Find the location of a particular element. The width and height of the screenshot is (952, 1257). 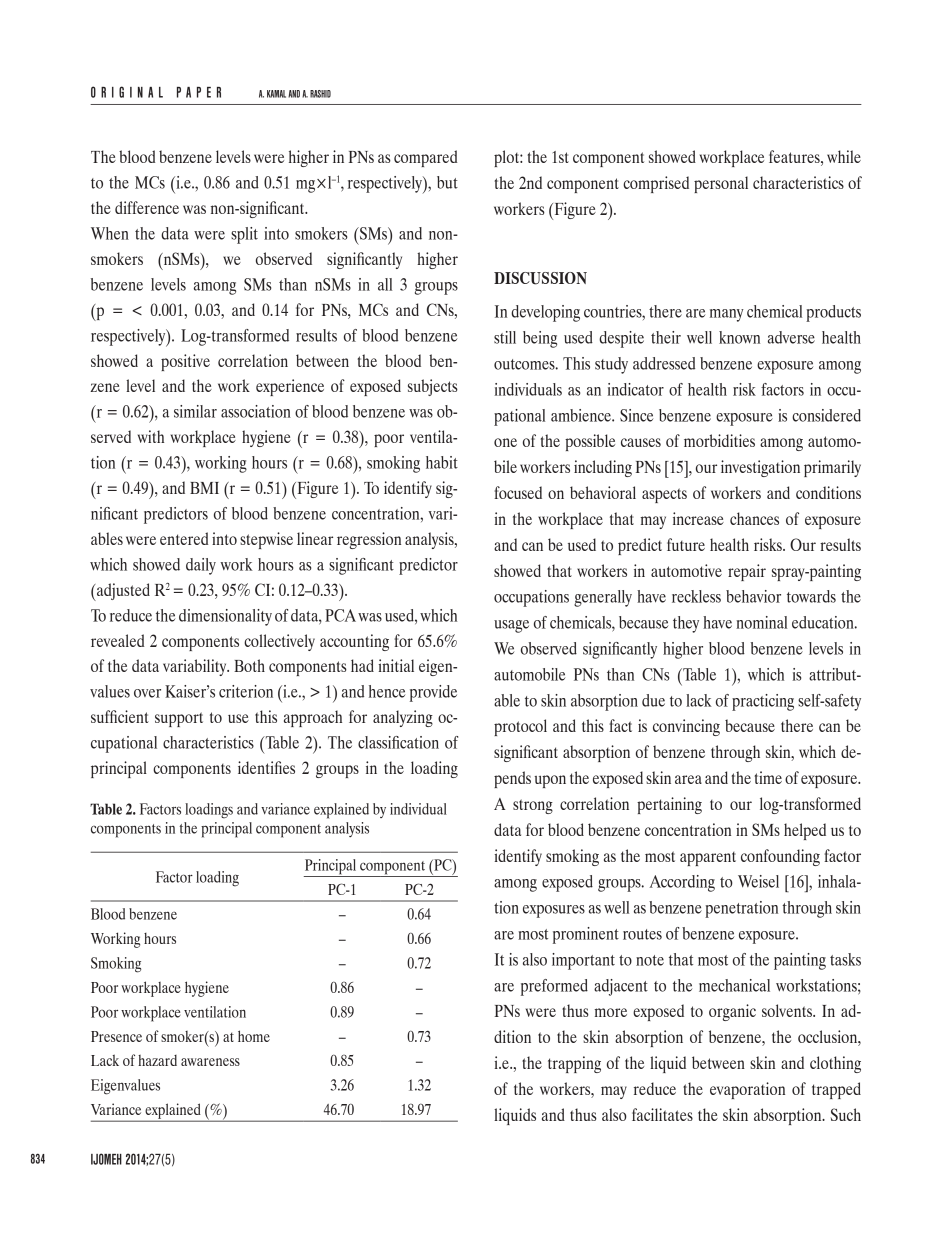

usage is located at coordinates (511, 626).
